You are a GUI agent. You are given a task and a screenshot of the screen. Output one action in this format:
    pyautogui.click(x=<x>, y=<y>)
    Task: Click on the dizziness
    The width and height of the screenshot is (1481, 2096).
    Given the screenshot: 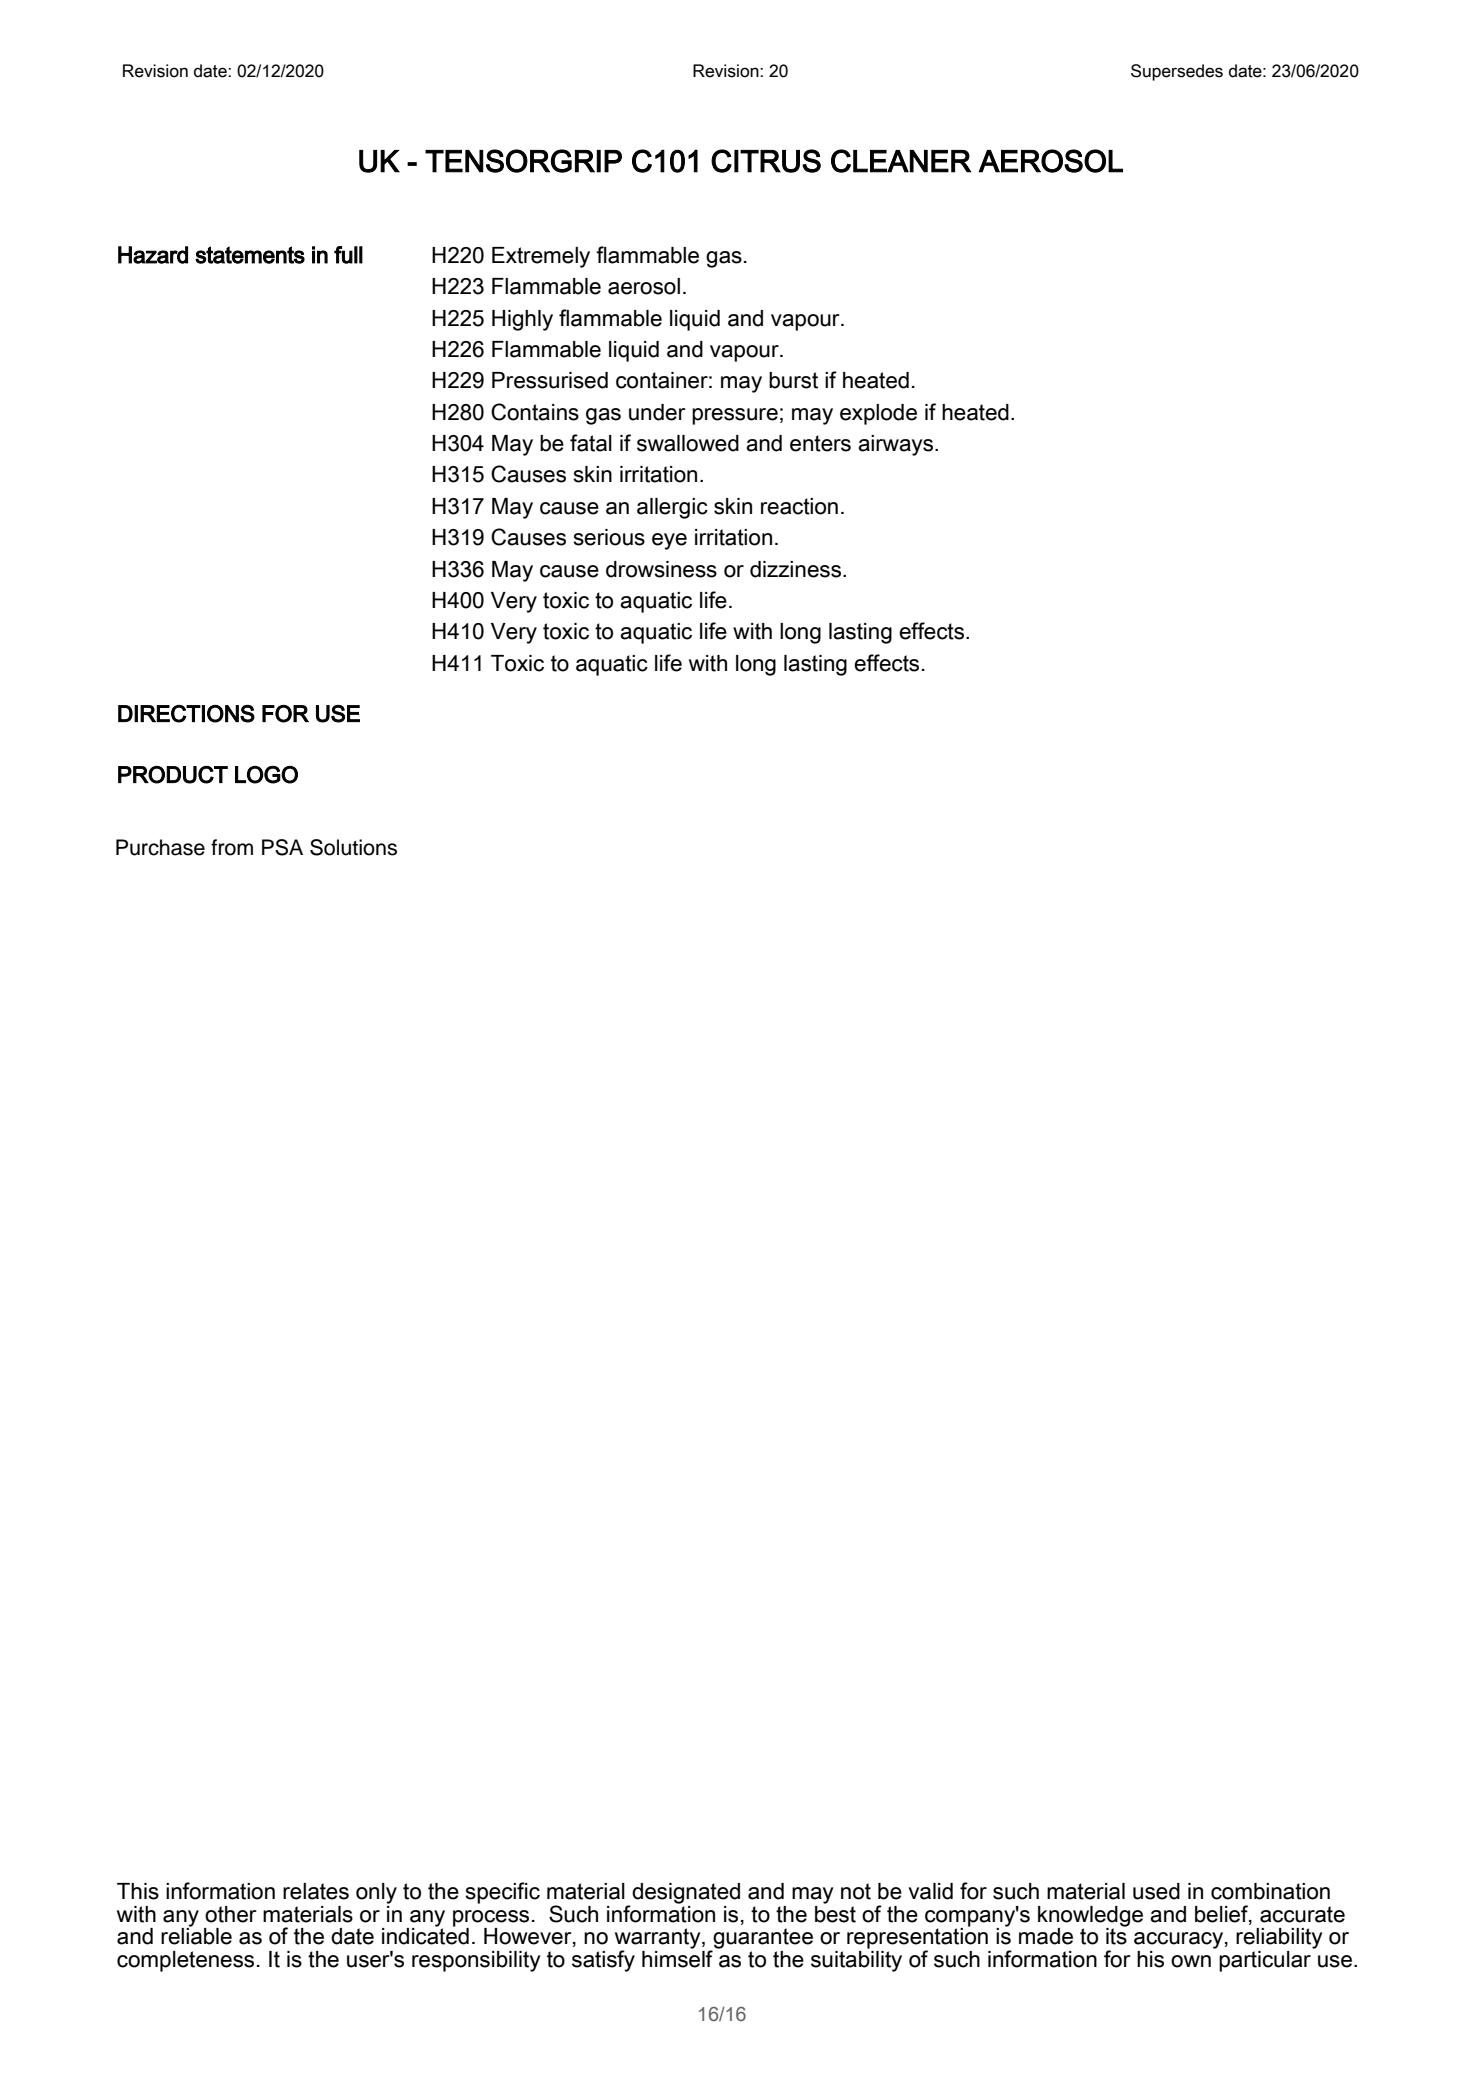 What is the action you would take?
    pyautogui.click(x=797, y=569)
